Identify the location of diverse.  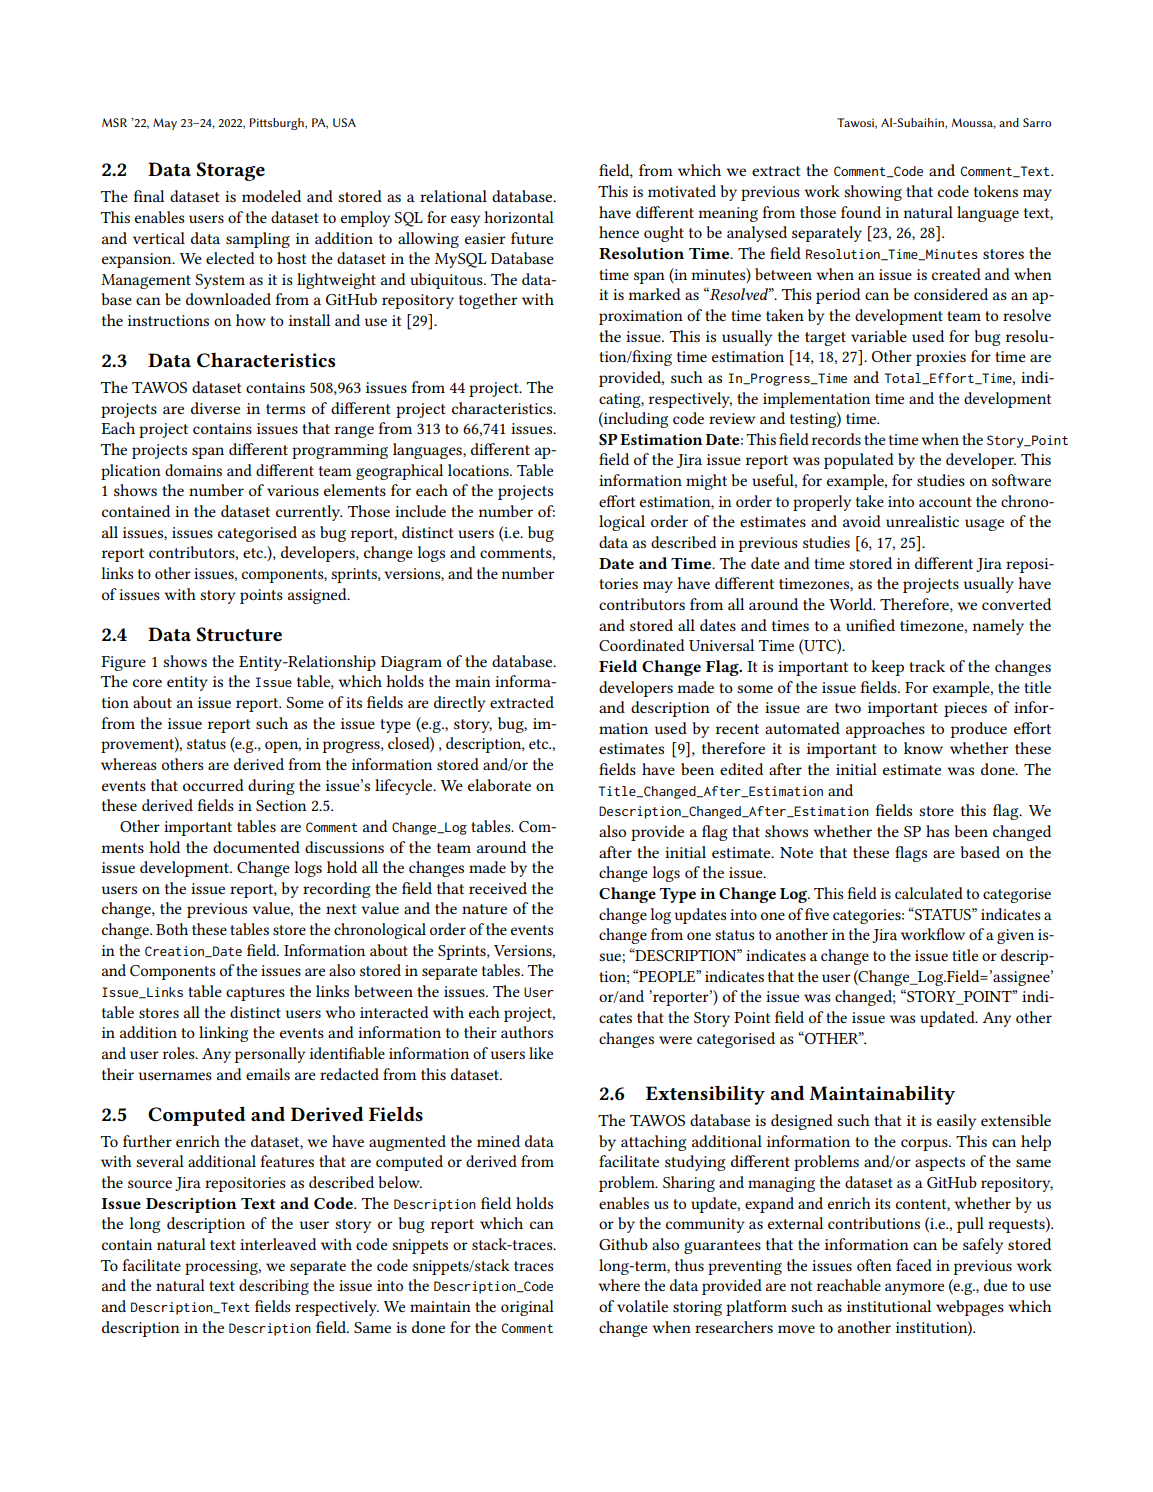
(215, 408).
